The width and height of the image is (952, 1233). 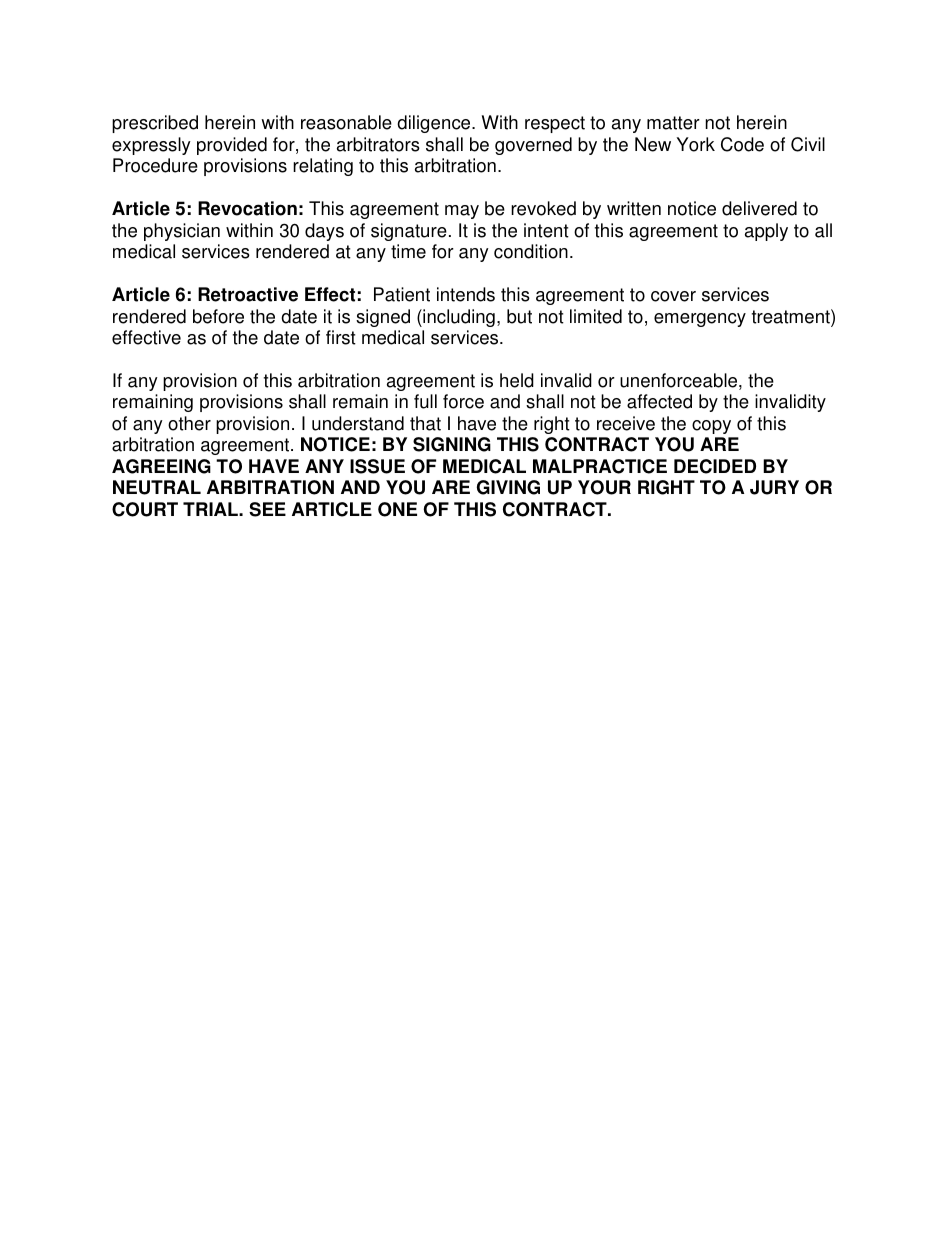 I want to click on diligence, so click(x=435, y=124).
